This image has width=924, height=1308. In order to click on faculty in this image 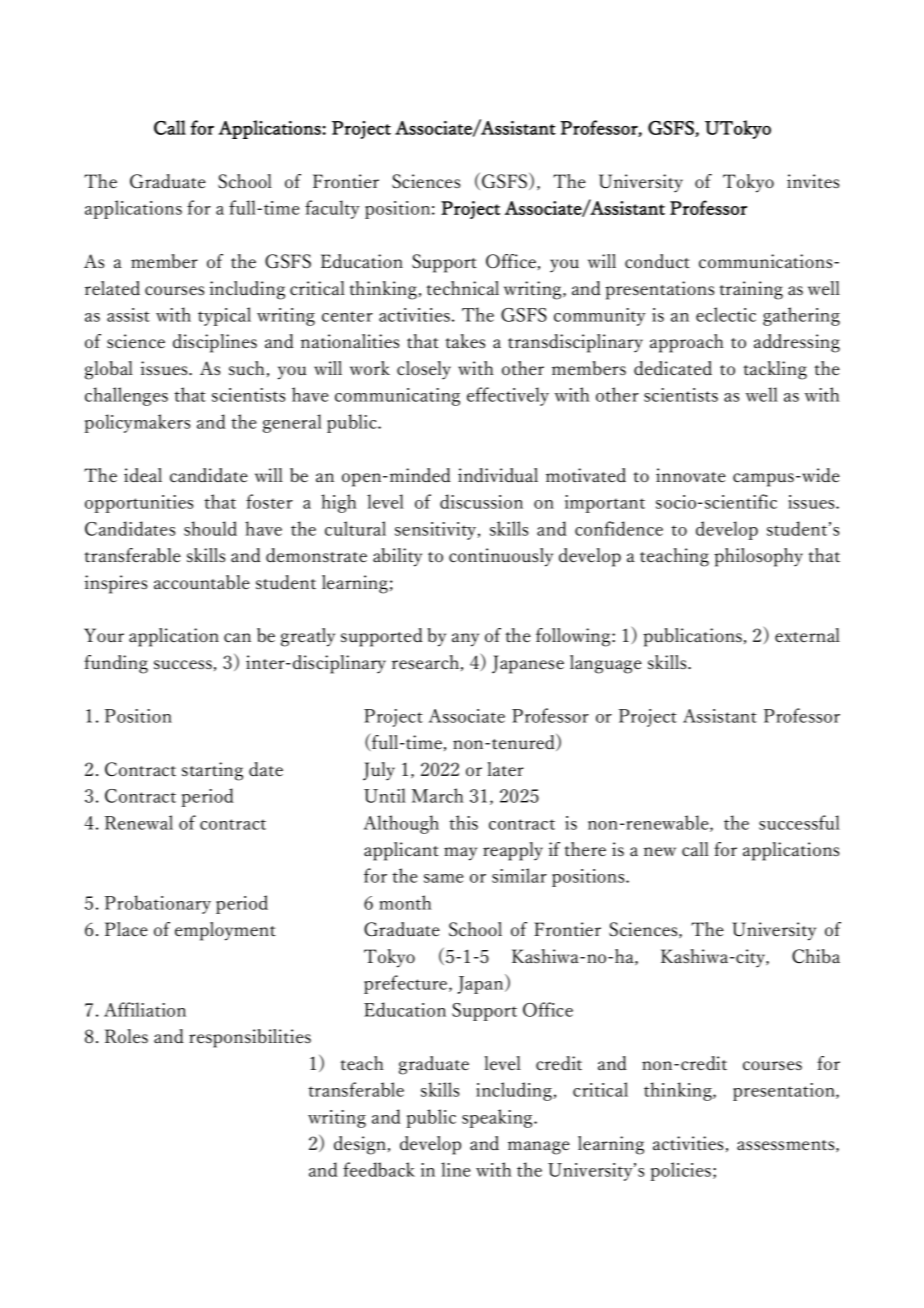, I will do `click(332, 209)`.
